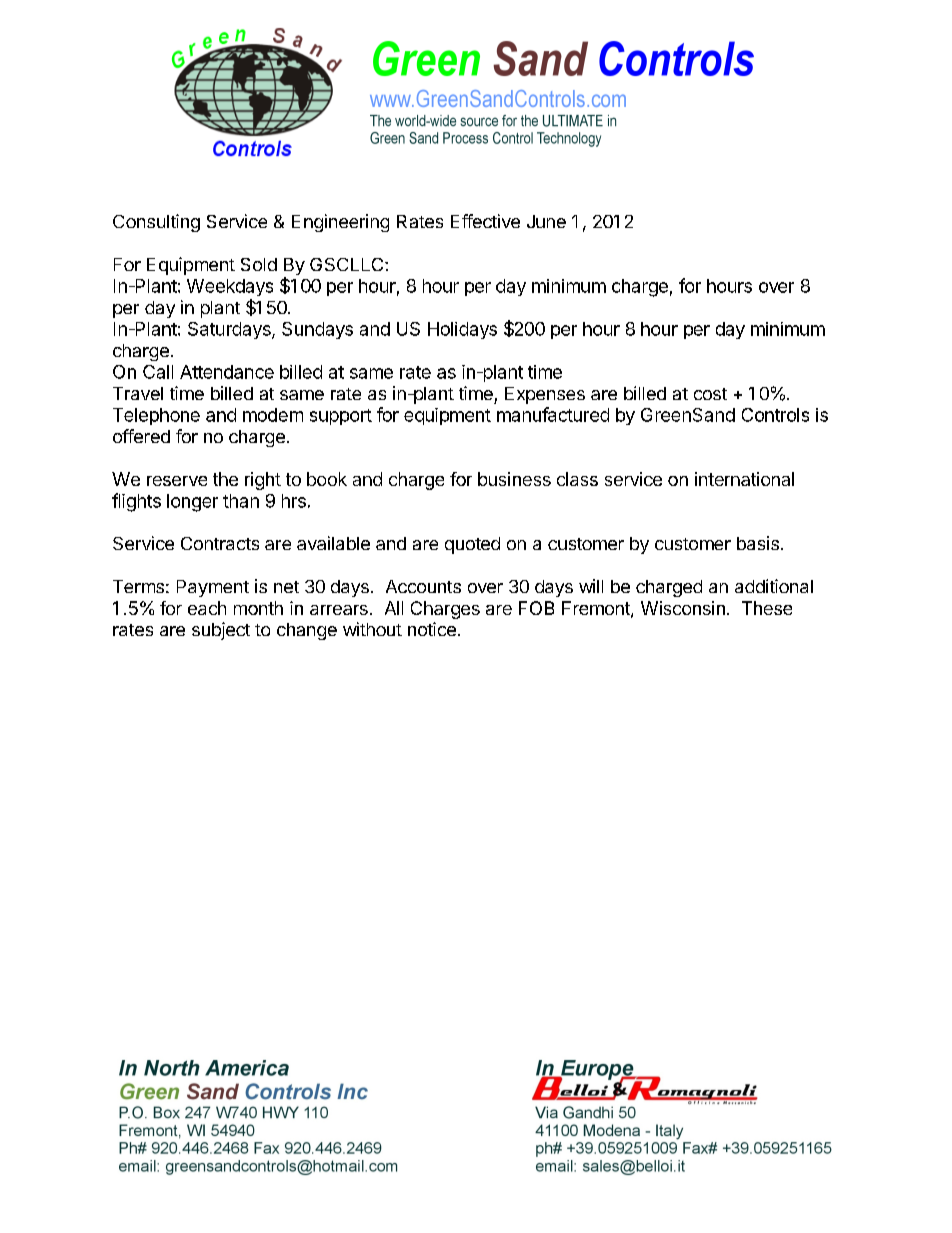  What do you see at coordinates (546, 221) in the page?
I see `June` at bounding box center [546, 221].
